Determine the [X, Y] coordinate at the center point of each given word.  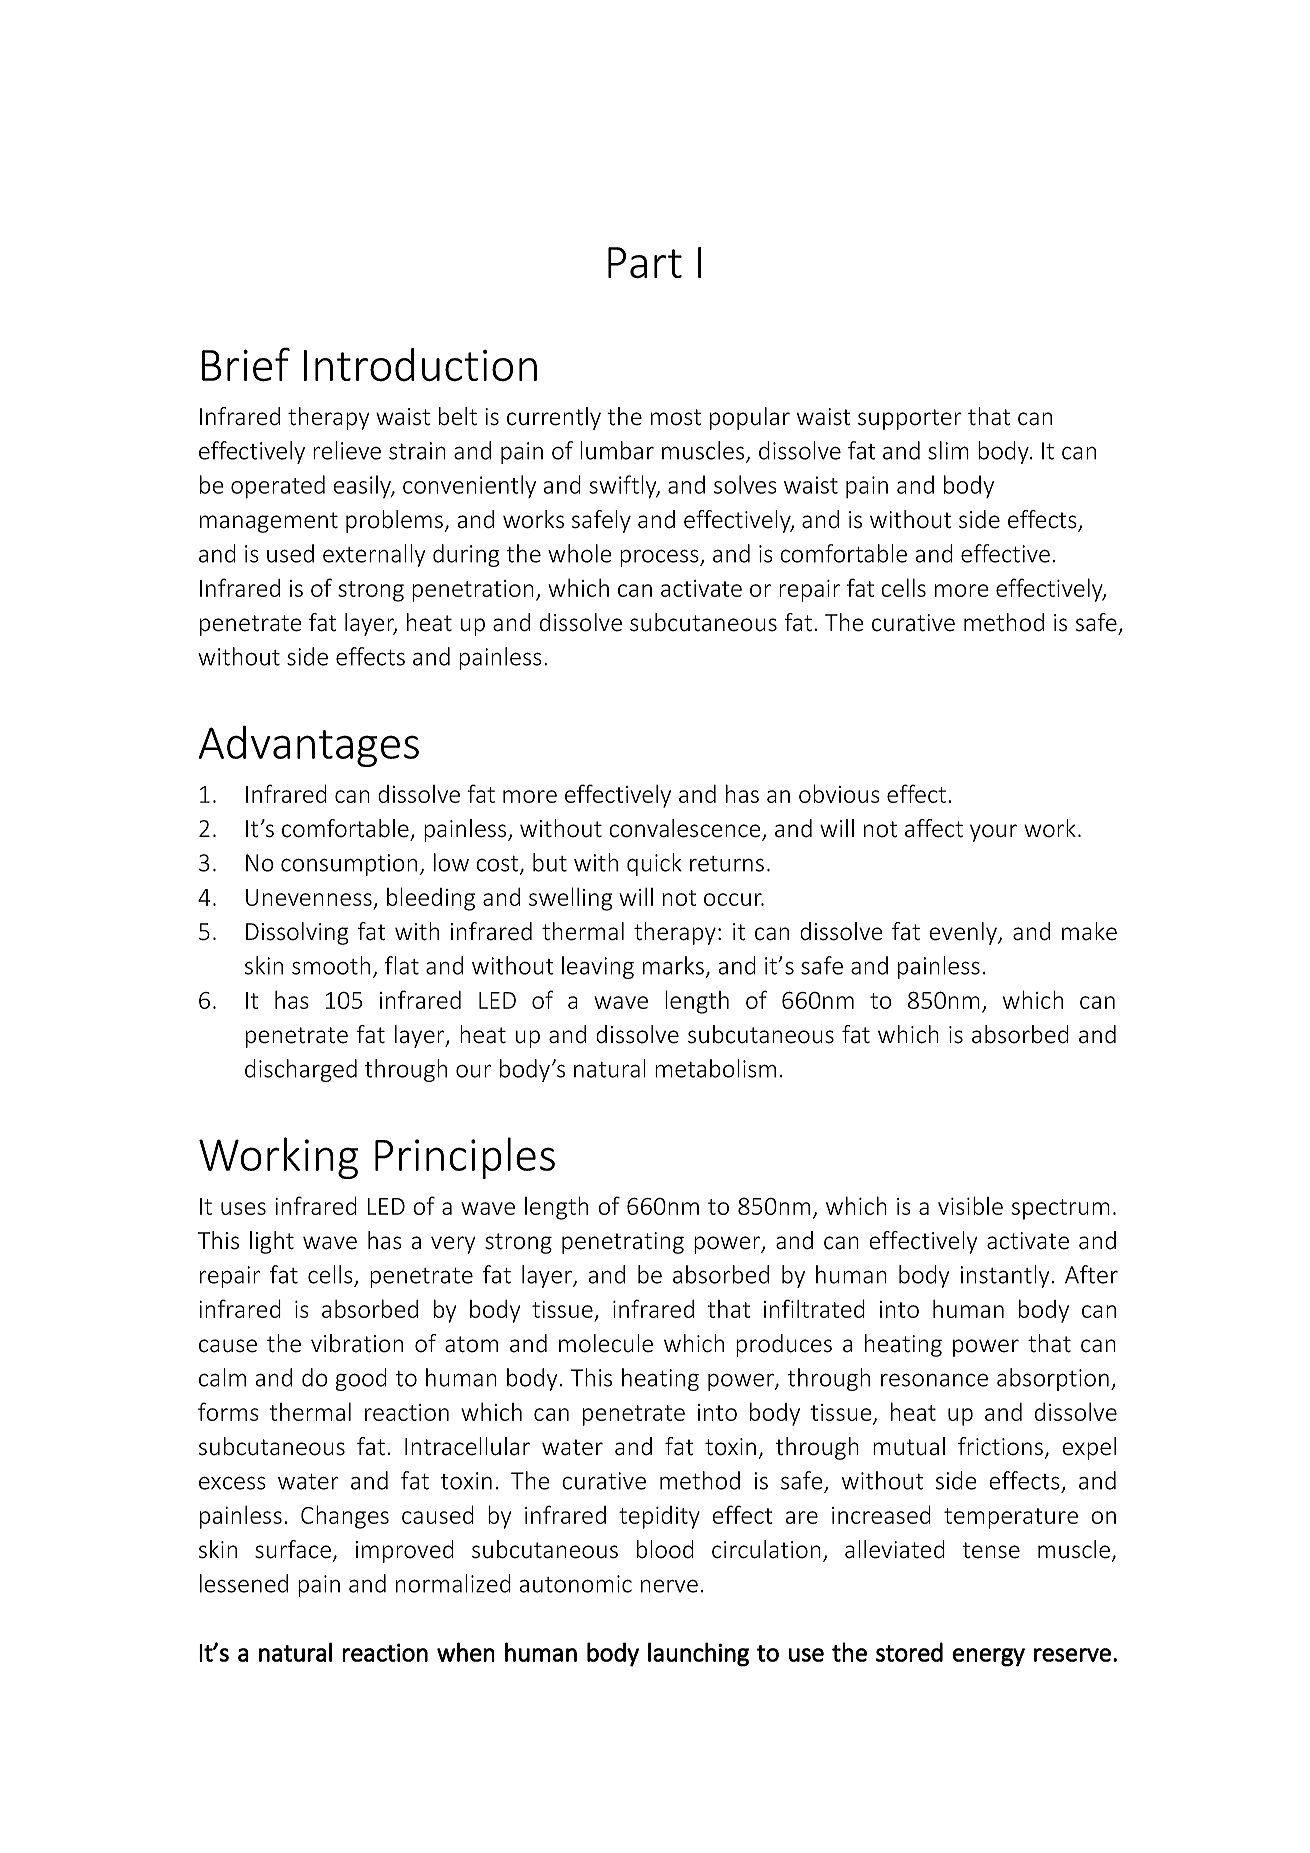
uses [243, 1208]
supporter [910, 419]
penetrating [623, 1243]
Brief [246, 364]
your [993, 833]
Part [645, 263]
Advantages [309, 746]
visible [970, 1205]
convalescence [686, 829]
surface [293, 1549]
